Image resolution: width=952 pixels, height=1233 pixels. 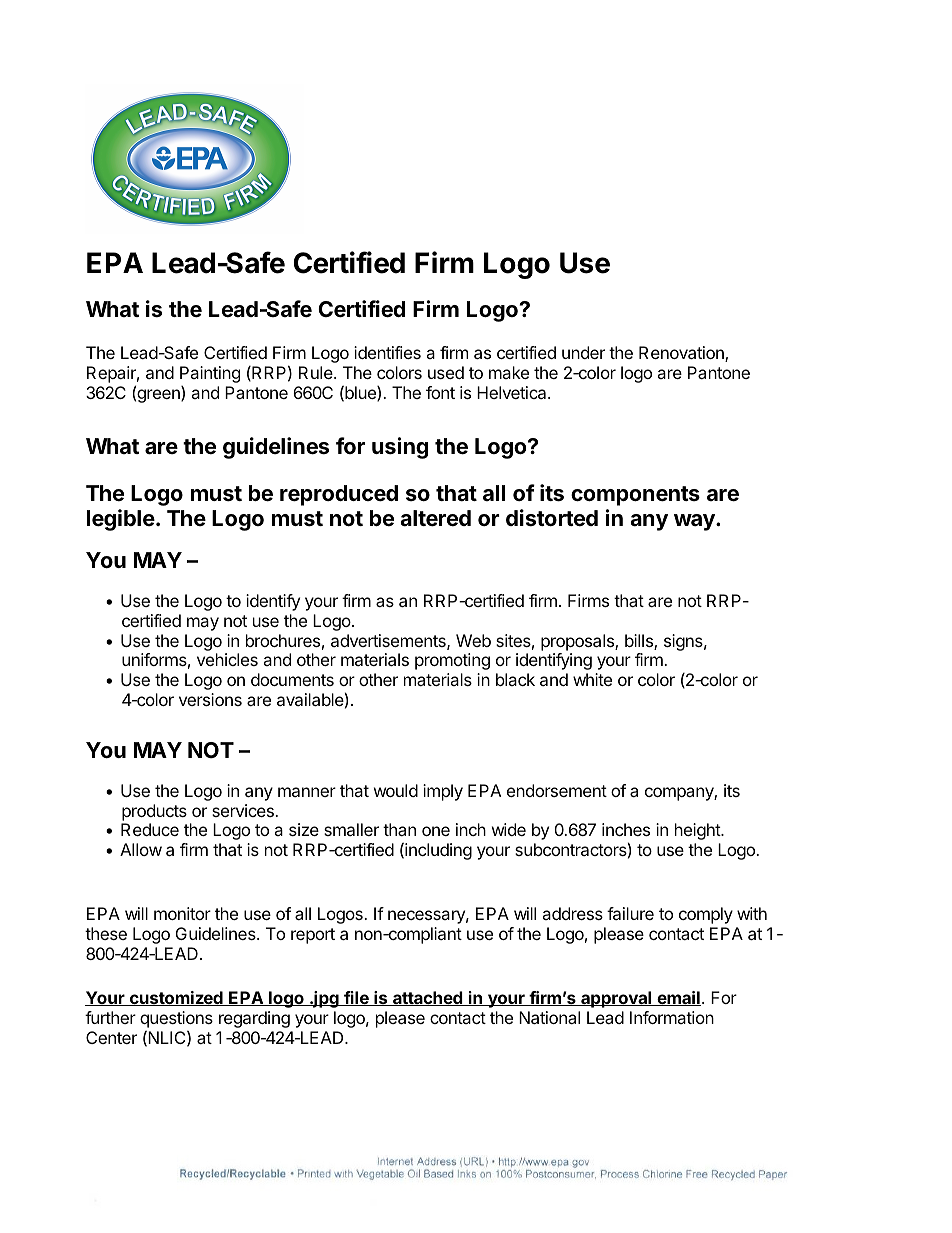 I want to click on Renovation, so click(x=682, y=354).
